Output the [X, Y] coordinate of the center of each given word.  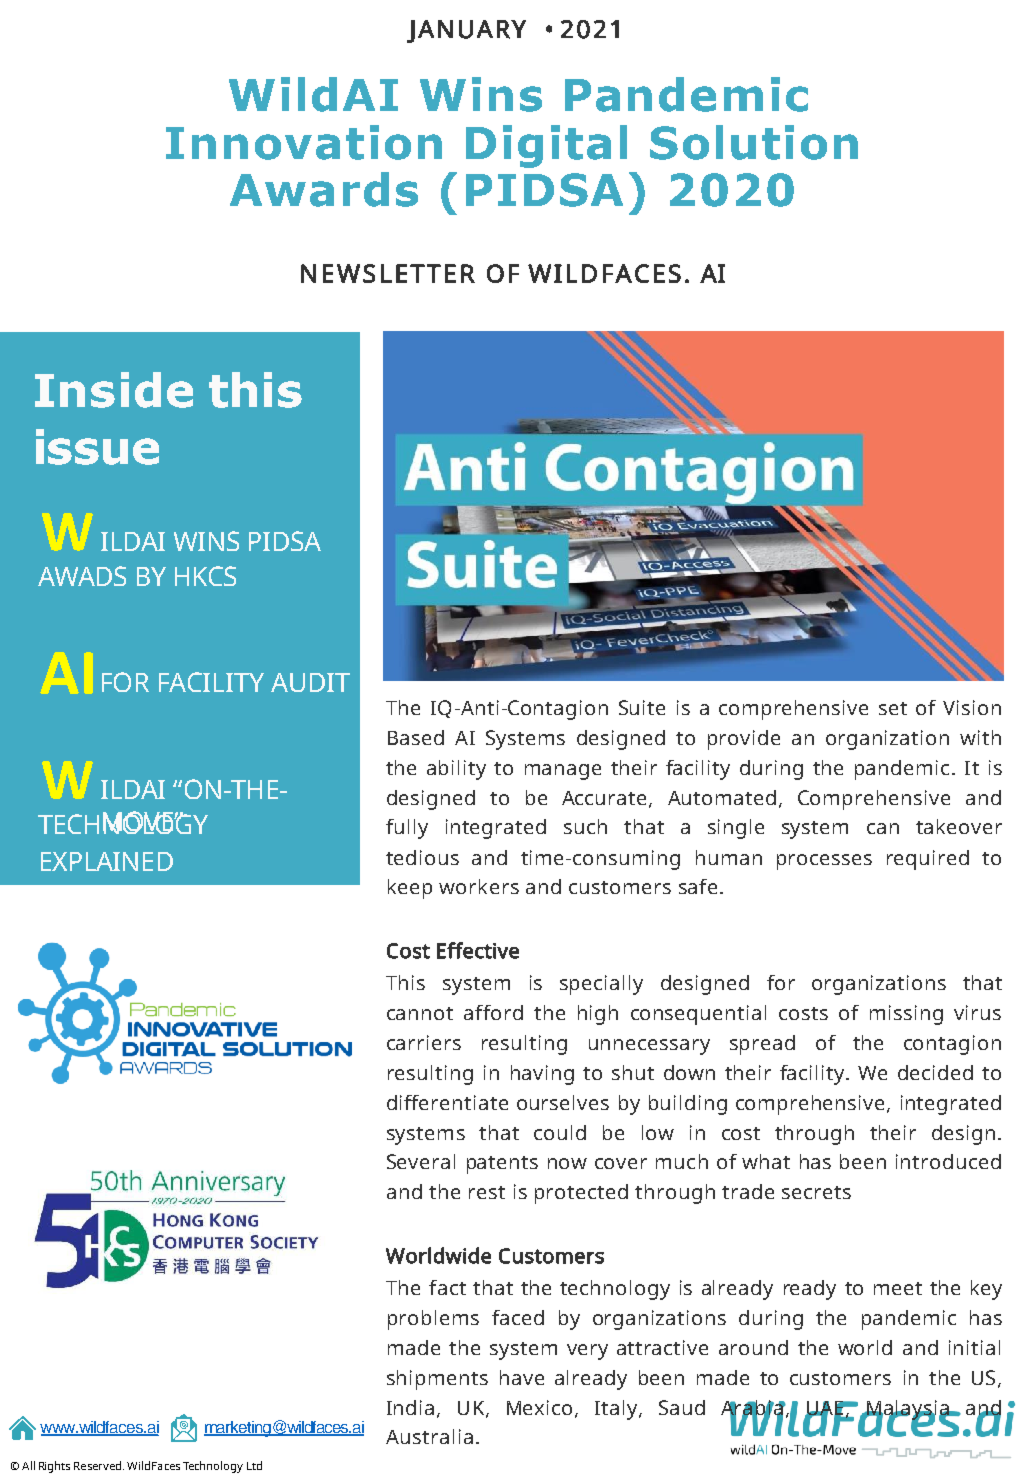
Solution [754, 142]
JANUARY [466, 31]
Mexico [539, 1407]
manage [563, 772]
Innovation [304, 142]
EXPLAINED [107, 861]
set [893, 708]
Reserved [99, 1465]
